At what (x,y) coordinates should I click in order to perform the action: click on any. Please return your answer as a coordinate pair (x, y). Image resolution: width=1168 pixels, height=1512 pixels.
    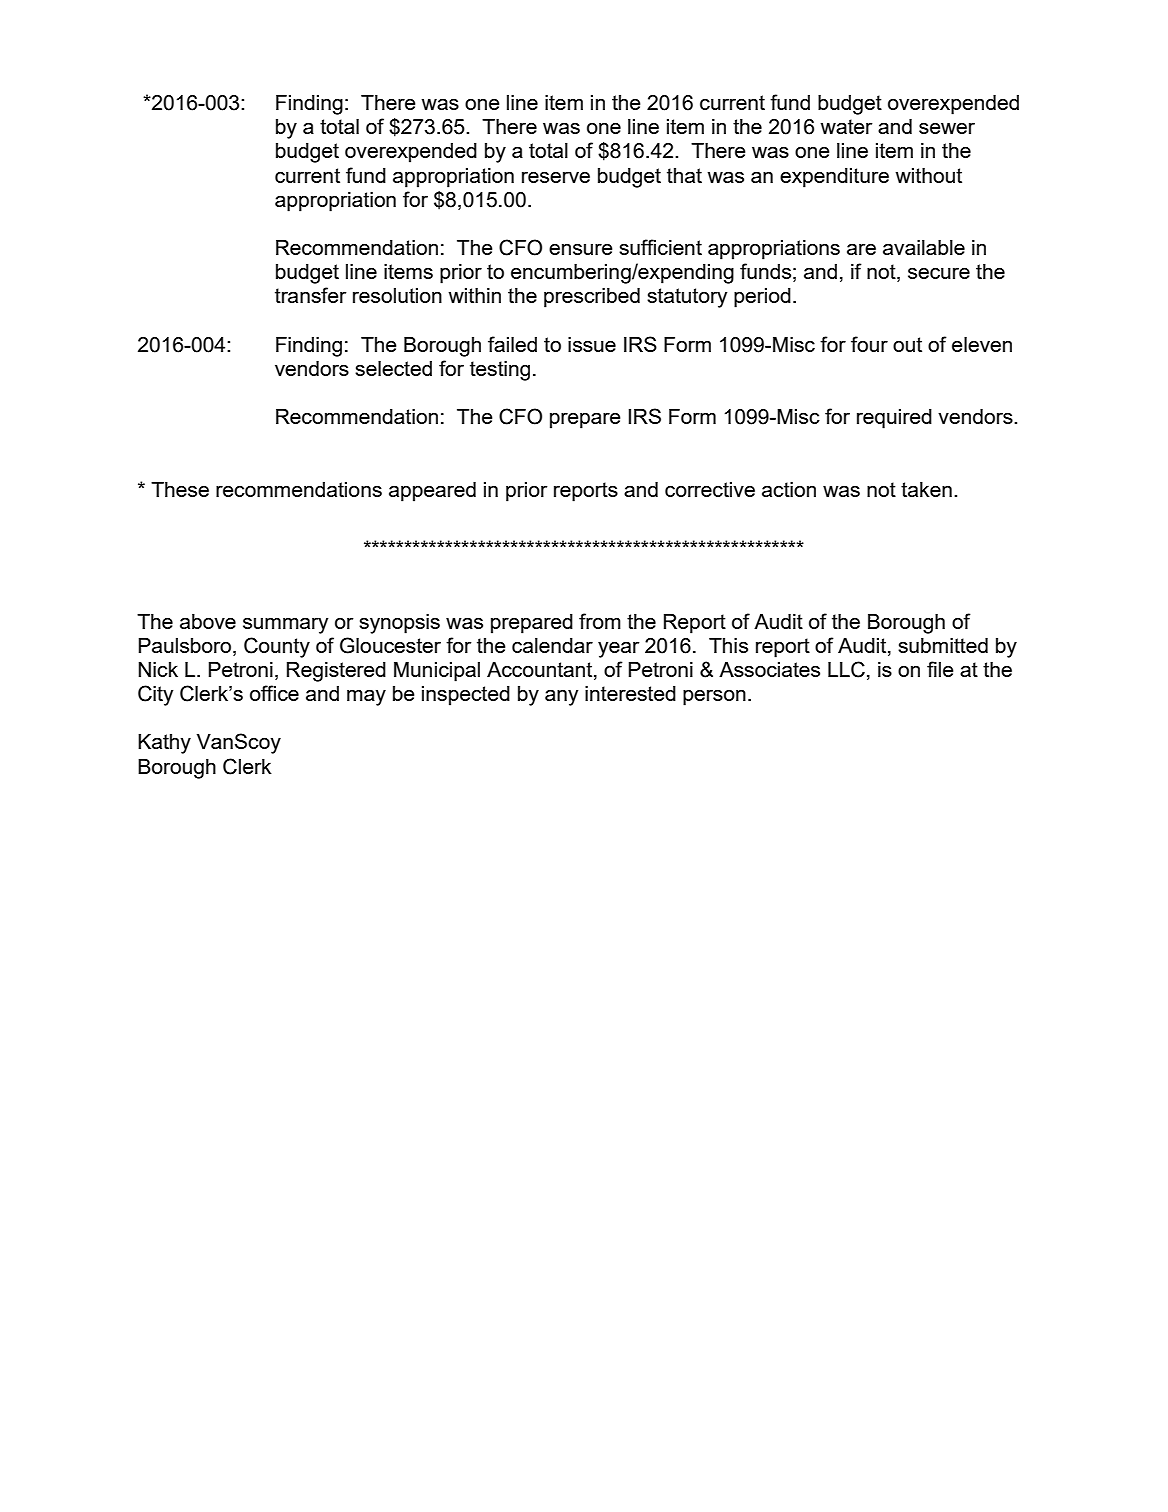
    Looking at the image, I should click on (562, 698).
